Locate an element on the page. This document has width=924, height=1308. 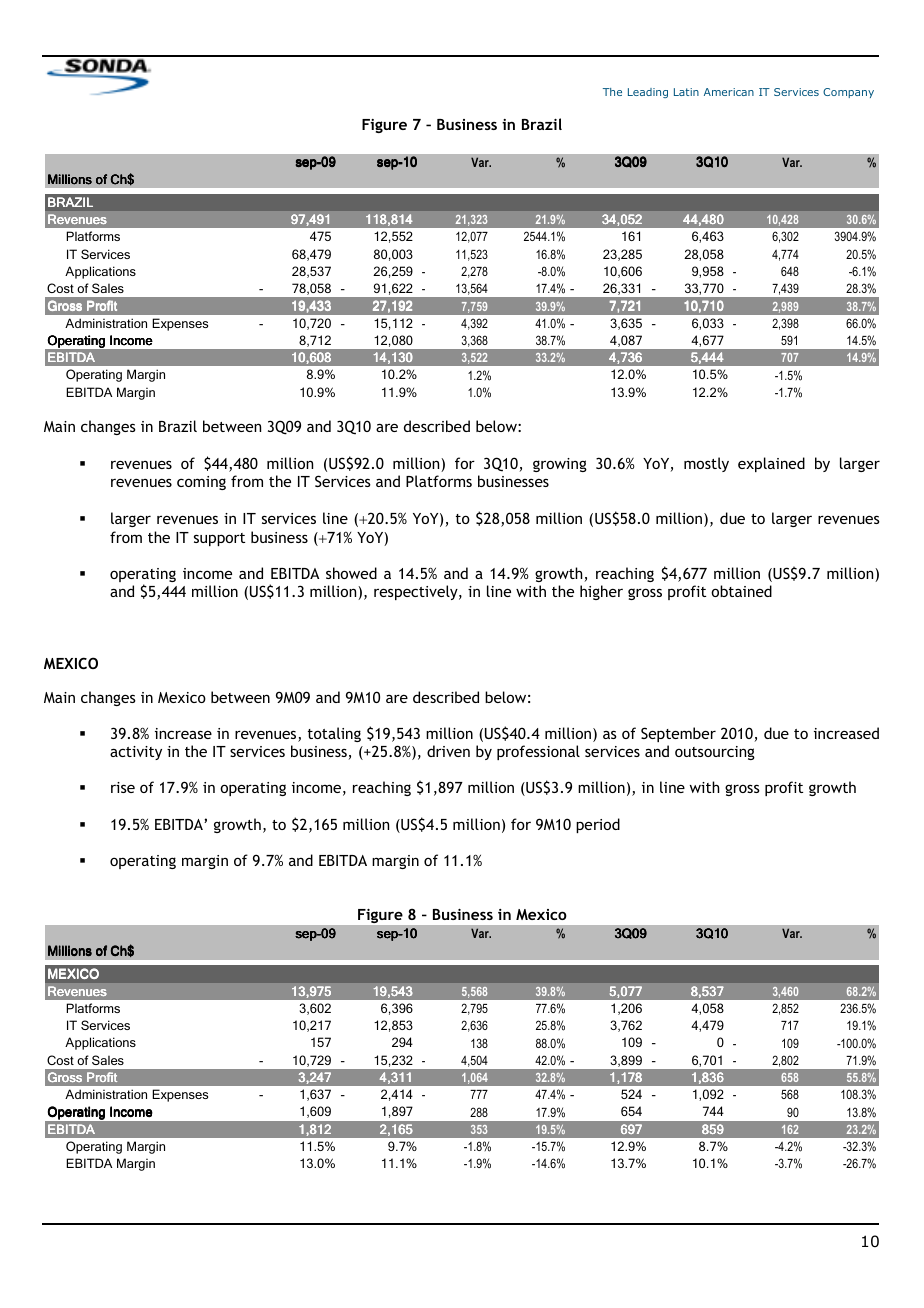
explained is located at coordinates (771, 464).
